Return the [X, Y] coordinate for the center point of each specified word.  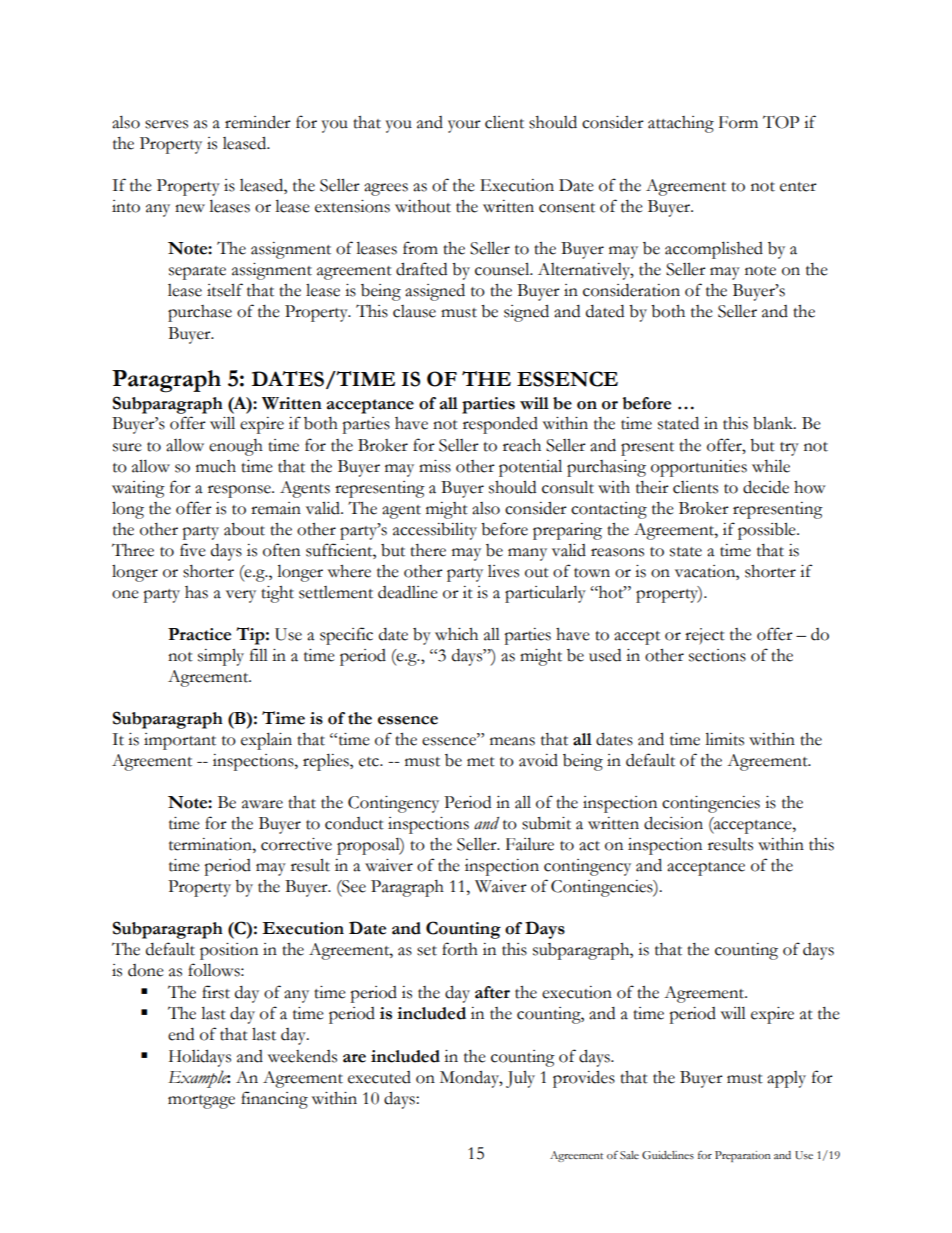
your [464, 126]
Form [738, 122]
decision [673, 823]
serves [166, 124]
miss [435, 466]
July [520, 1079]
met [481, 762]
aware [262, 804]
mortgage [201, 1102]
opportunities [699, 468]
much [216, 466]
